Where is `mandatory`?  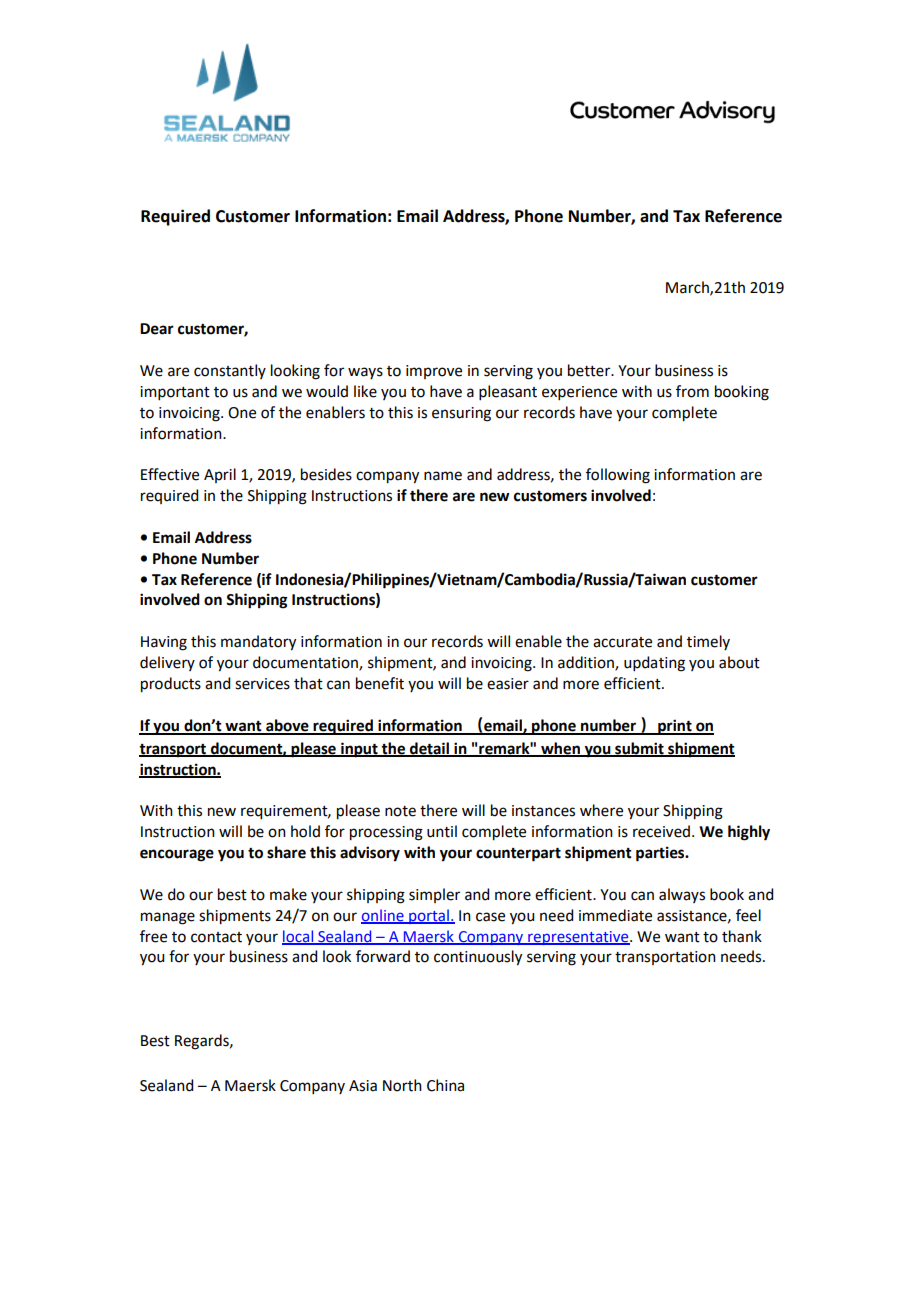
mandatory is located at coordinates (258, 643).
